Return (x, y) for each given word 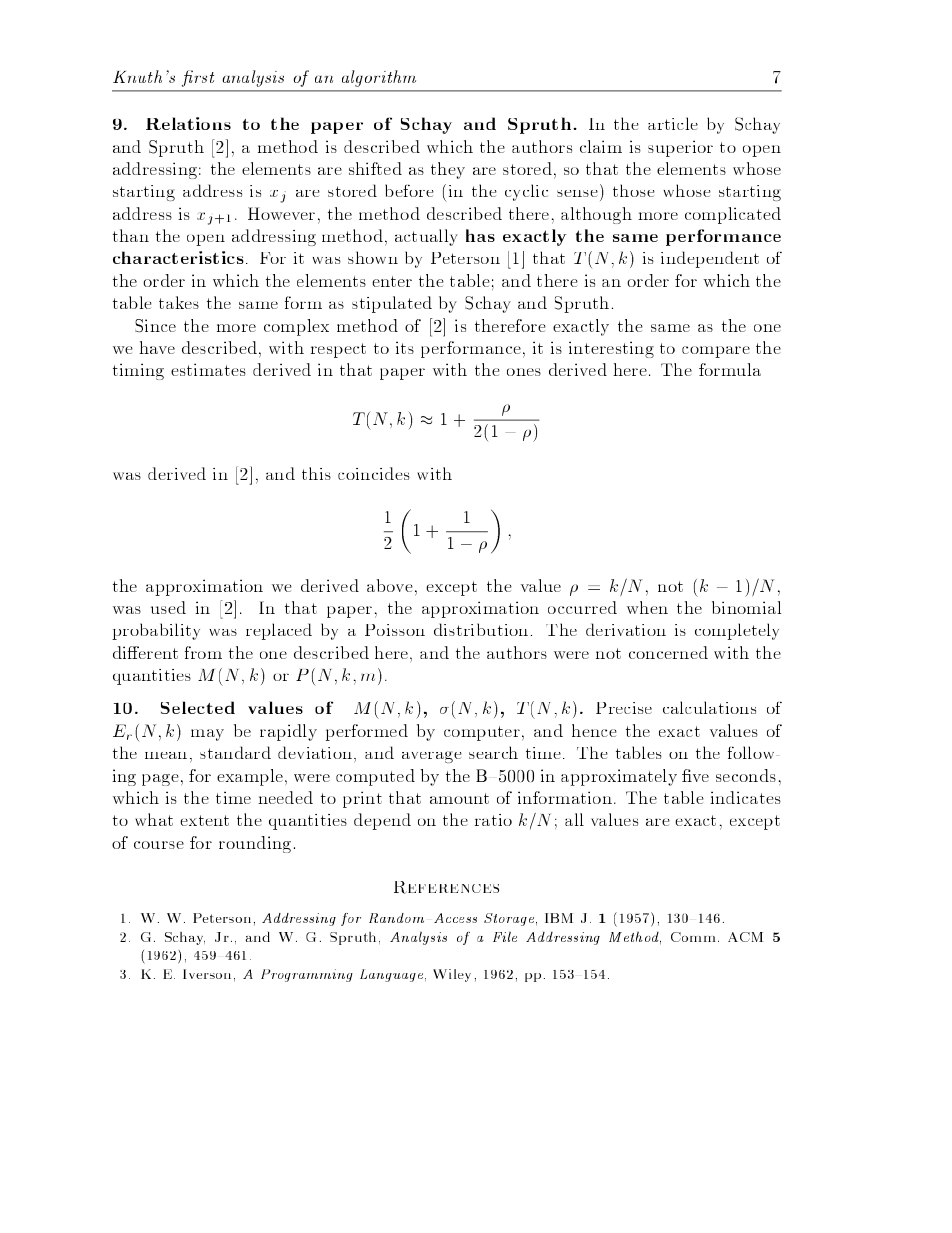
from (203, 652)
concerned (668, 652)
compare (716, 352)
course (159, 845)
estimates (208, 369)
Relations (188, 123)
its (405, 347)
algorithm (379, 78)
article (673, 123)
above (390, 585)
